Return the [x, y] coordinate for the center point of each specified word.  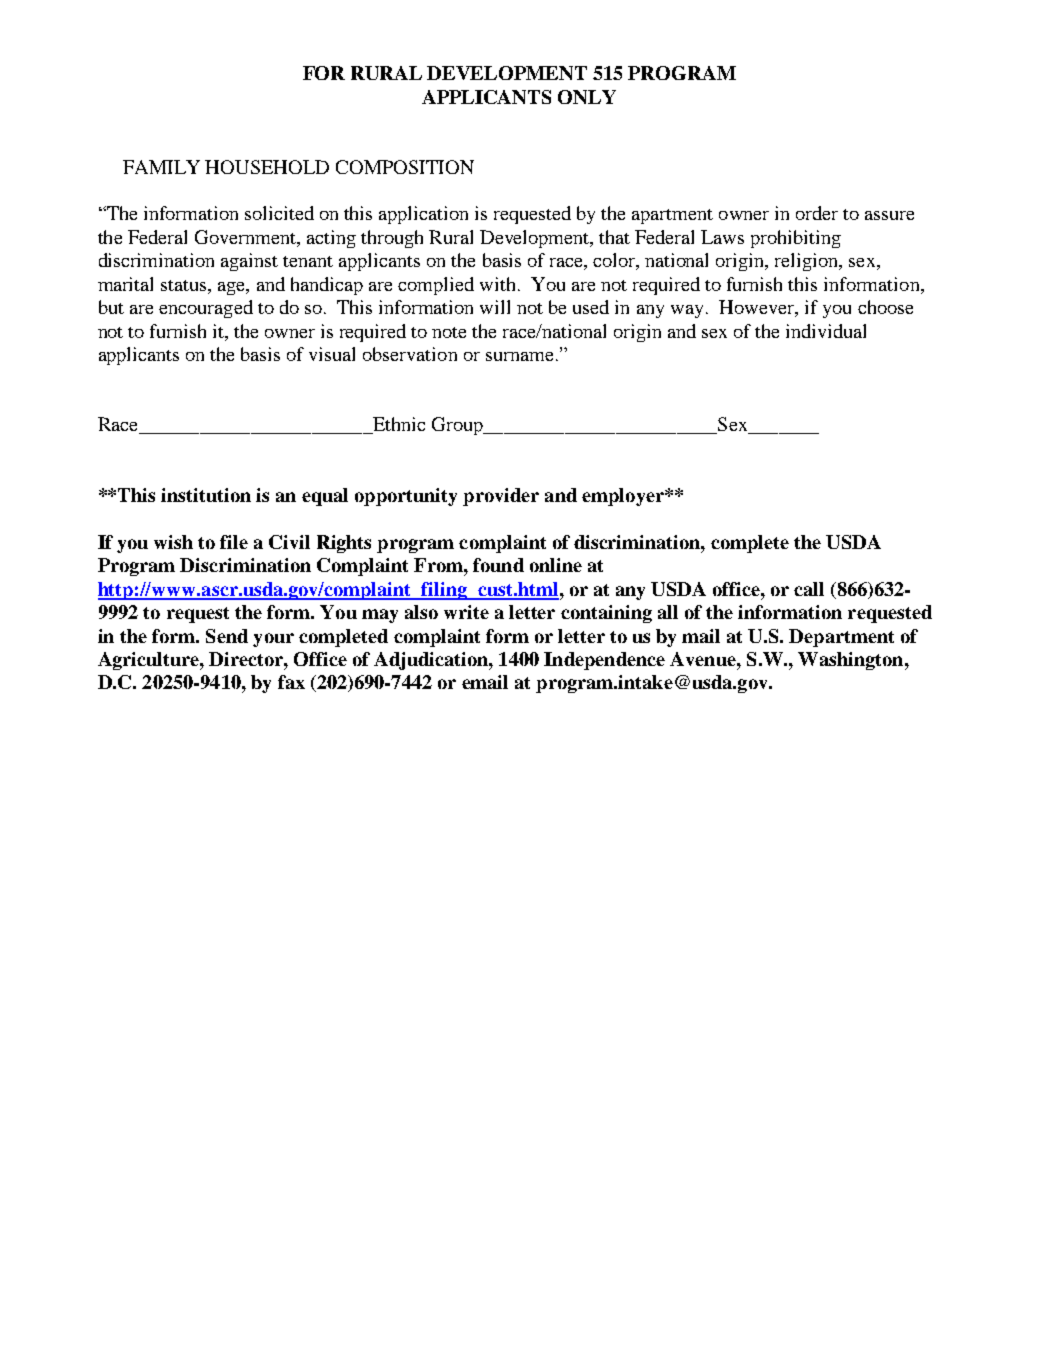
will [495, 307]
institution [206, 495]
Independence [604, 661]
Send [227, 636]
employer [624, 497]
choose [885, 307]
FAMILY [161, 167]
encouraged [206, 309]
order [817, 213]
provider [501, 497]
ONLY [587, 97]
